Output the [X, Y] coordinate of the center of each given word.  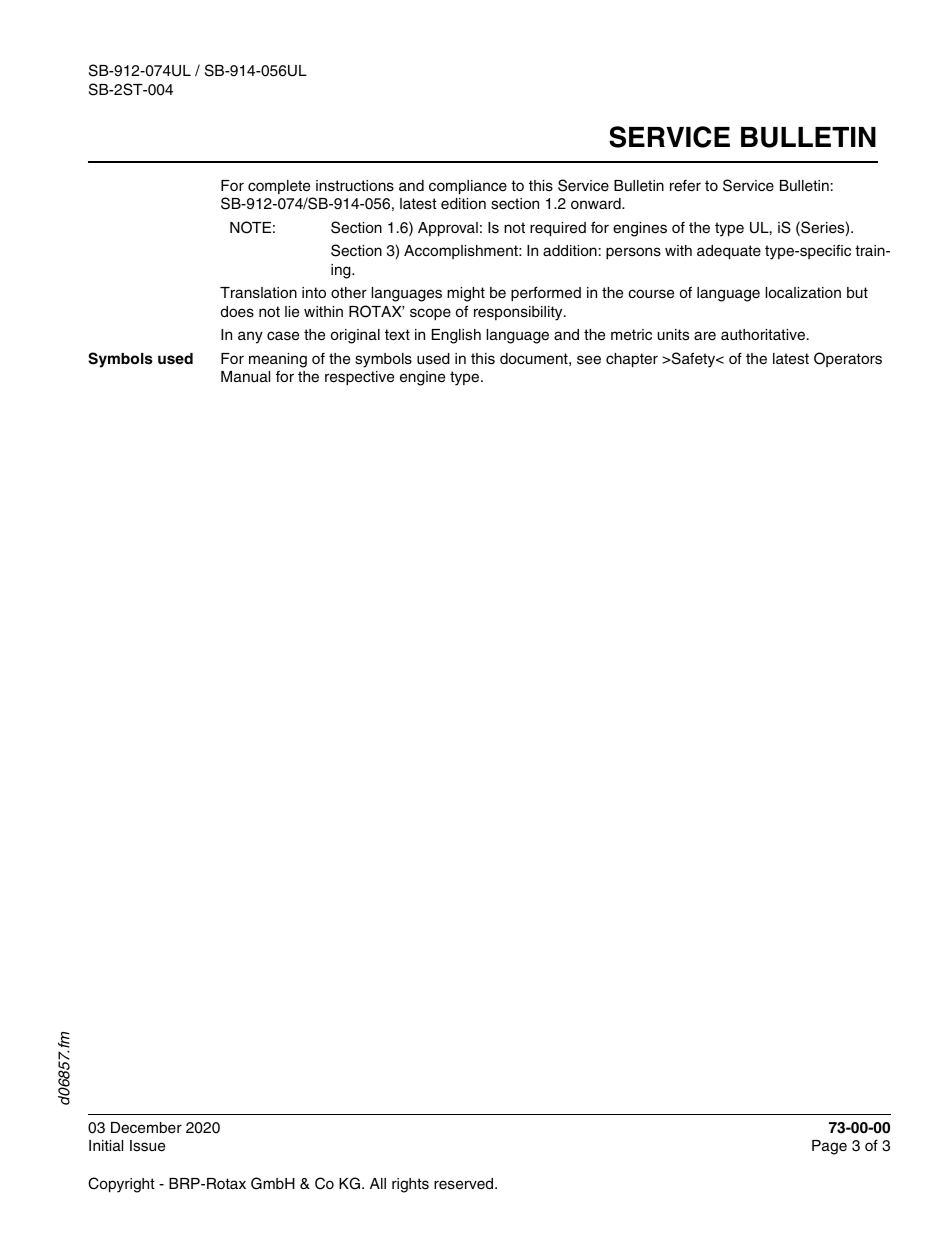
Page [829, 1147]
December [146, 1128]
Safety [694, 360]
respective [359, 378]
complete [279, 187]
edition [463, 204]
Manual [245, 376]
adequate [729, 252]
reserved [465, 1184]
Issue [147, 1146]
